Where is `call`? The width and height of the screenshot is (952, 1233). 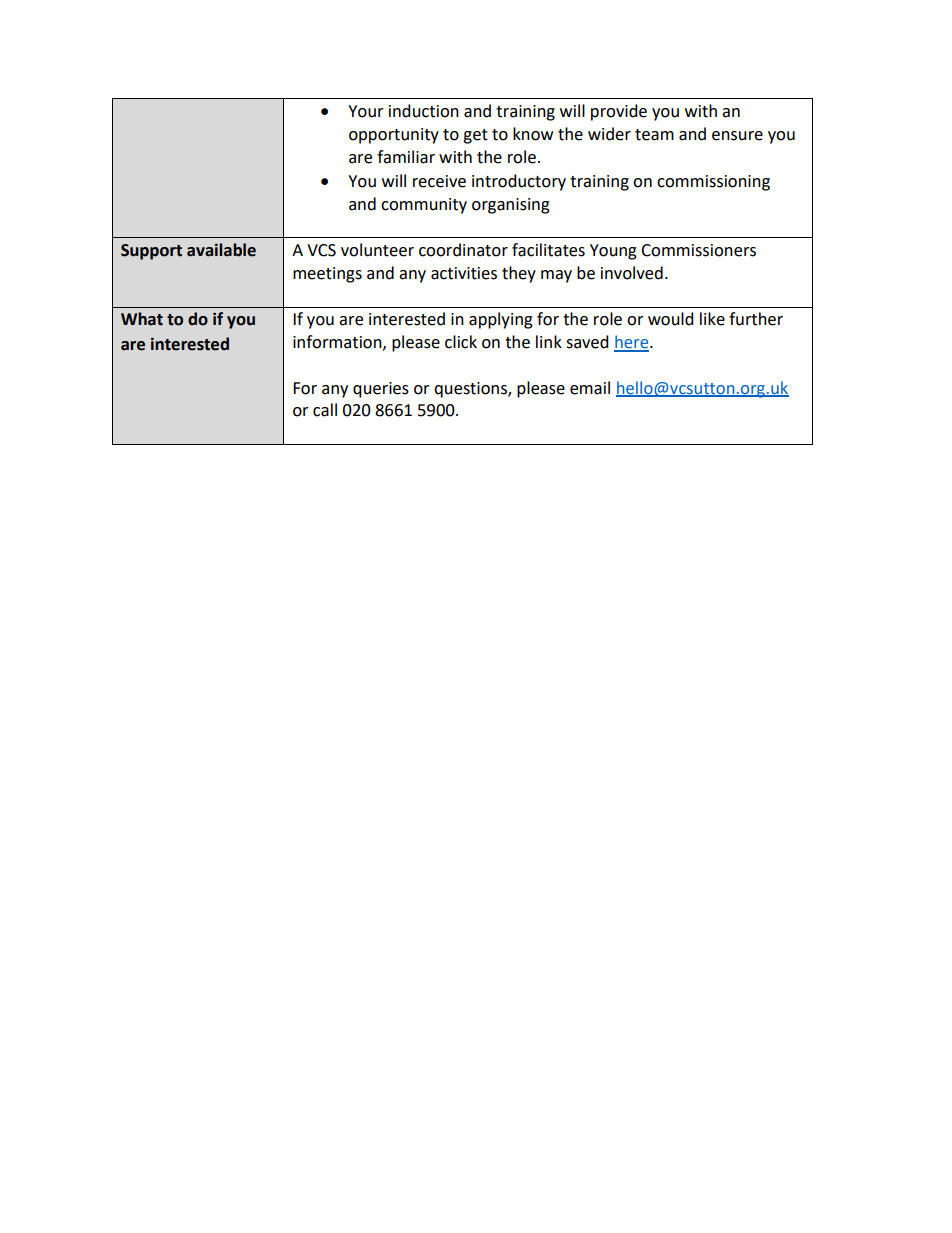
call is located at coordinates (325, 410).
